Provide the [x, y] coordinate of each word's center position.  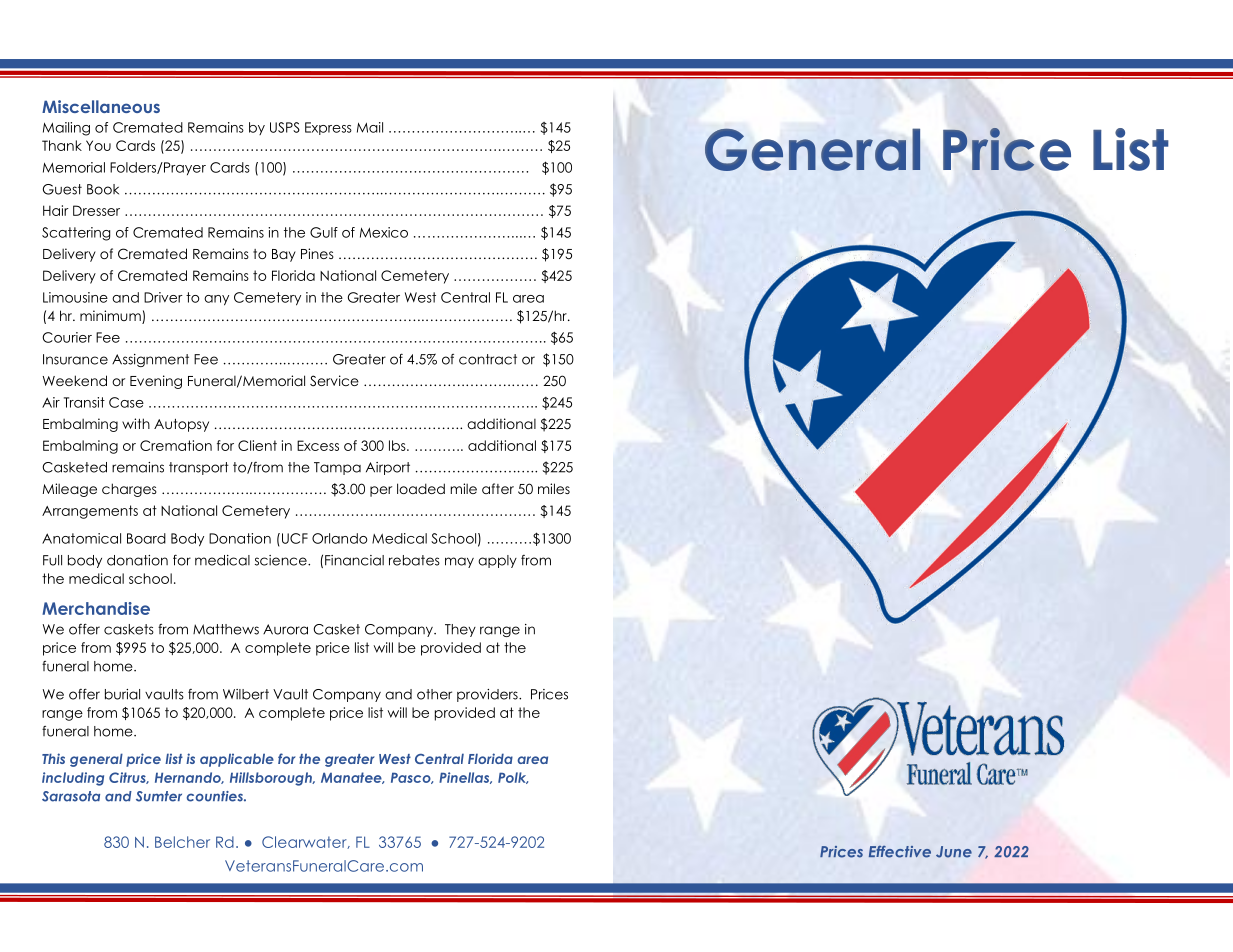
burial [122, 694]
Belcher [182, 842]
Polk [513, 778]
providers [488, 695]
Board [146, 538]
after [498, 488]
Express [328, 128]
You [98, 145]
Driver [163, 297]
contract [488, 359]
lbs [398, 445]
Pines [317, 253]
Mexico [384, 232]
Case [126, 402]
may [459, 562]
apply [497, 561]
